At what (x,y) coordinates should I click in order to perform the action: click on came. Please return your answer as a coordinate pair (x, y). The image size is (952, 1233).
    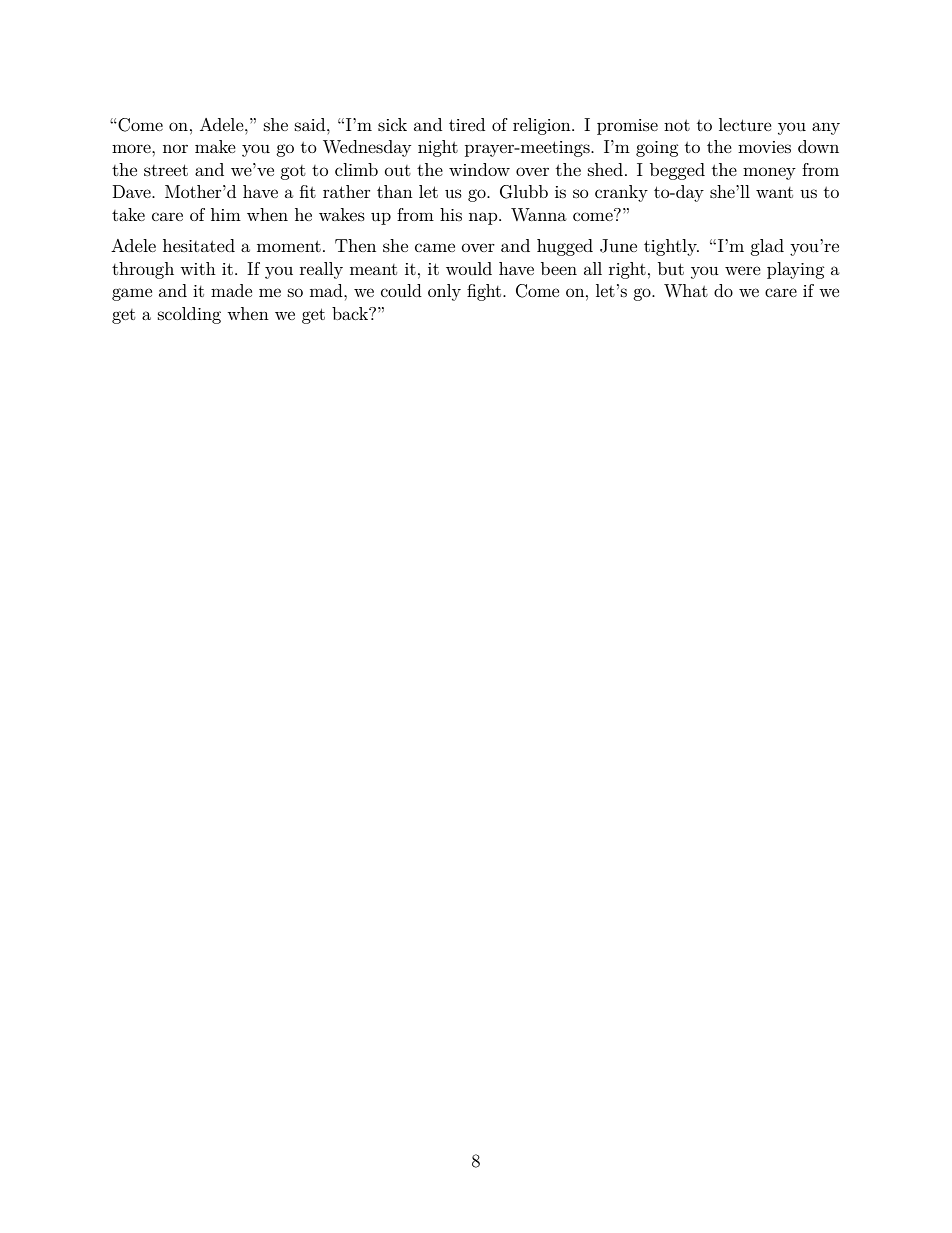
    Looking at the image, I should click on (435, 247).
